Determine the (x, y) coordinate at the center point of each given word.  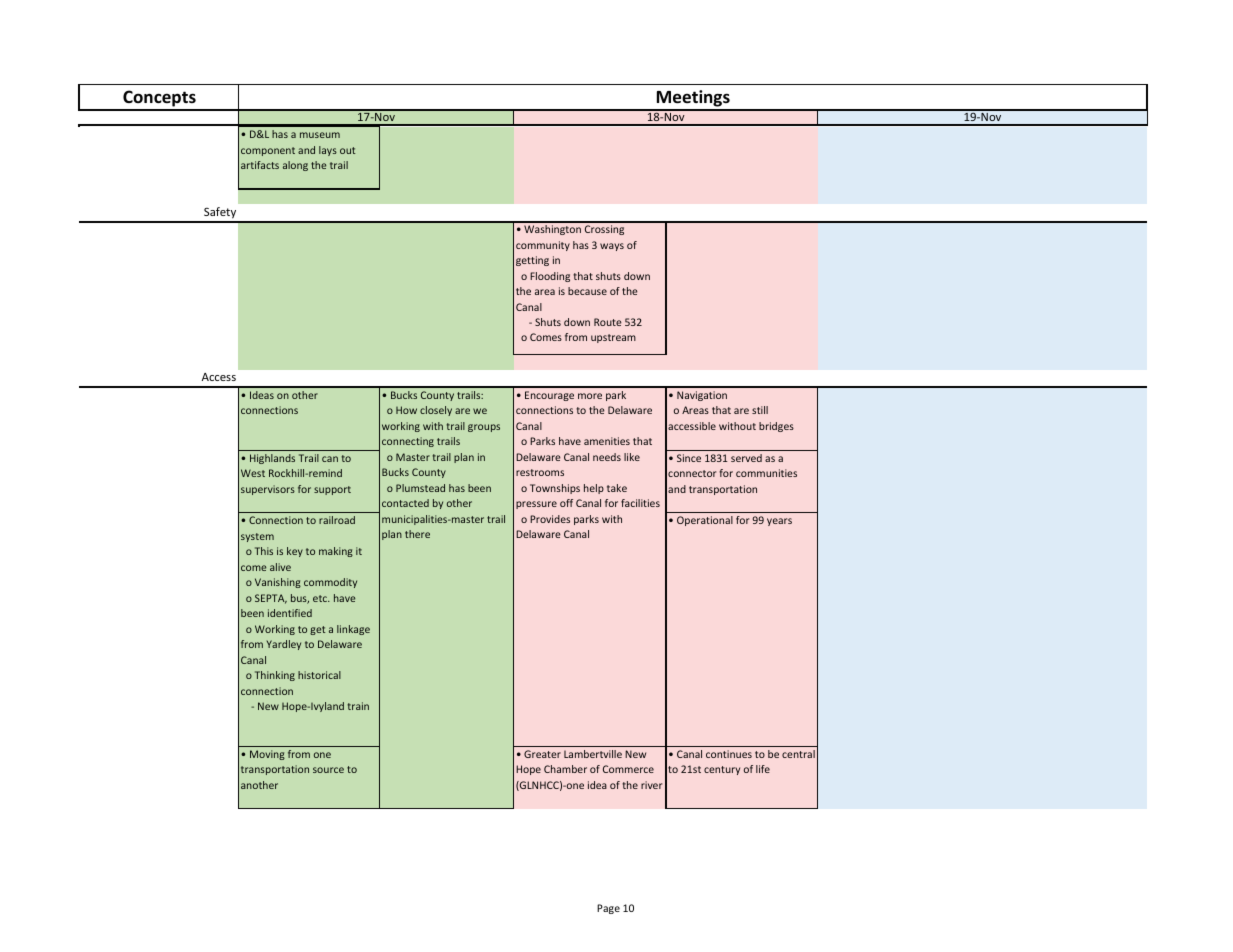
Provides (550, 519)
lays (328, 151)
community (543, 246)
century (722, 770)
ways (612, 247)
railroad (337, 520)
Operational (705, 521)
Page (608, 909)
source (328, 770)
